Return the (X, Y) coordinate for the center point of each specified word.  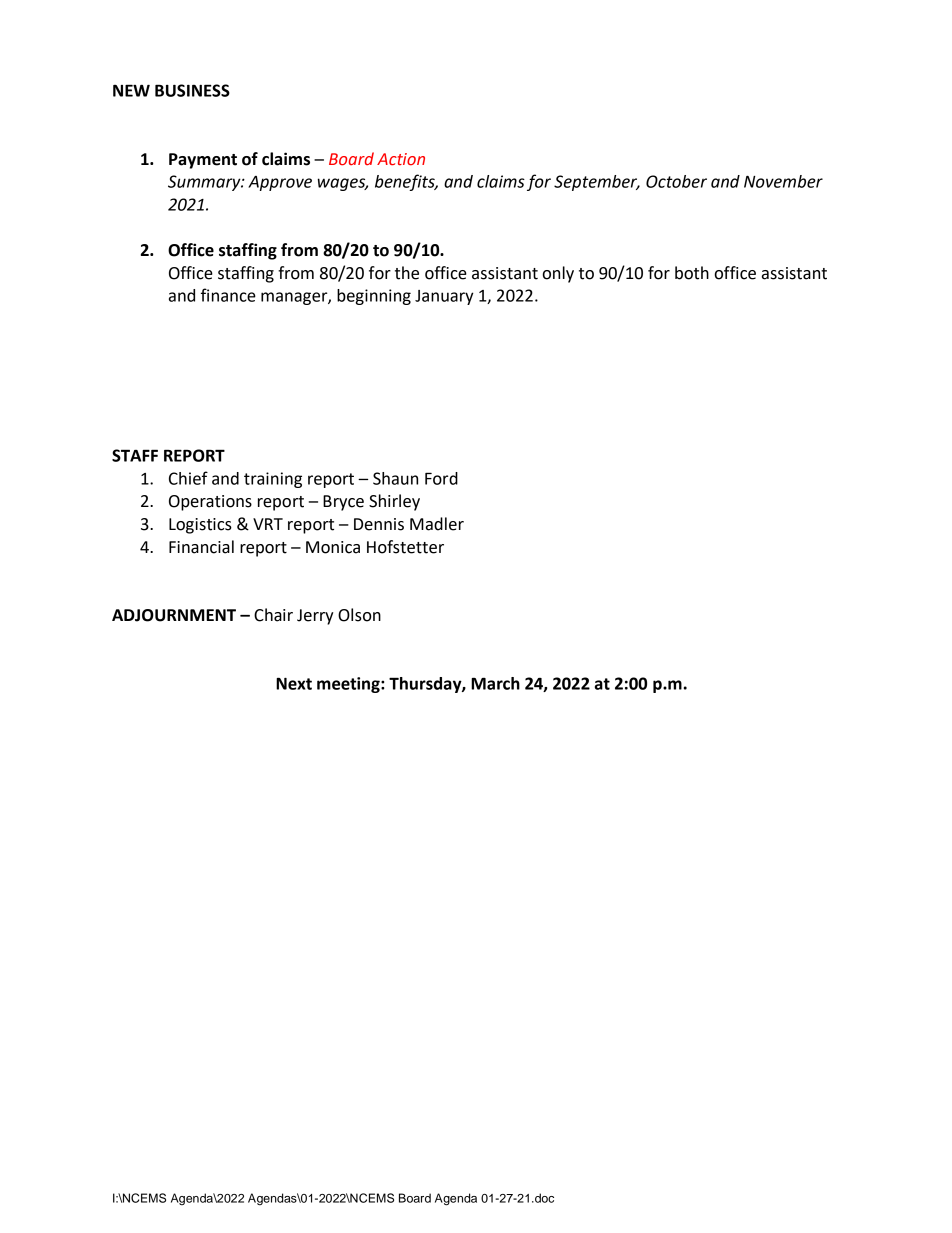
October (676, 181)
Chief (188, 478)
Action (401, 159)
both (692, 273)
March (495, 683)
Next (294, 683)
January (444, 297)
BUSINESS (192, 90)
